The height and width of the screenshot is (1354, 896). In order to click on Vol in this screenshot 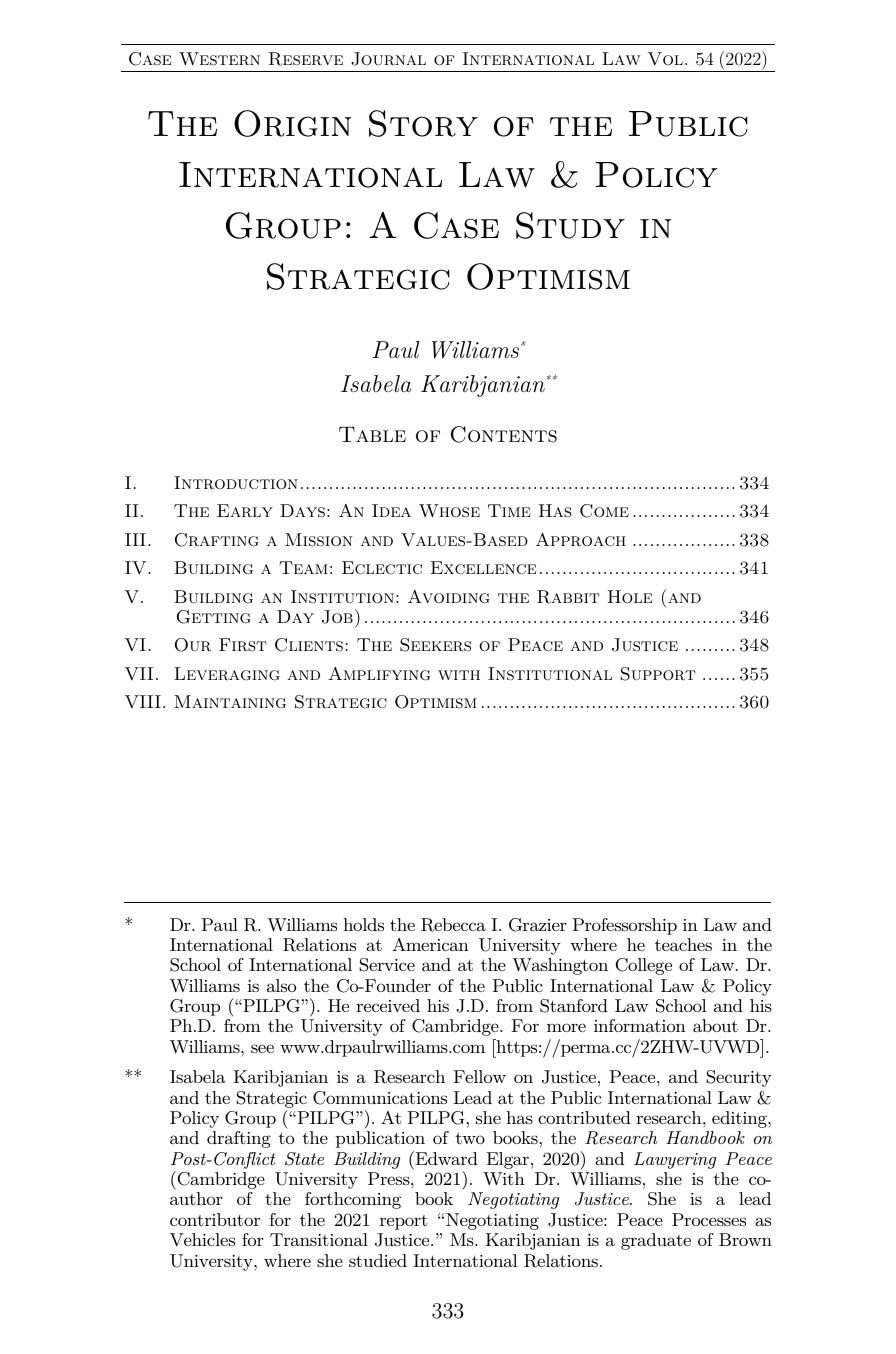, I will do `click(665, 59)`.
